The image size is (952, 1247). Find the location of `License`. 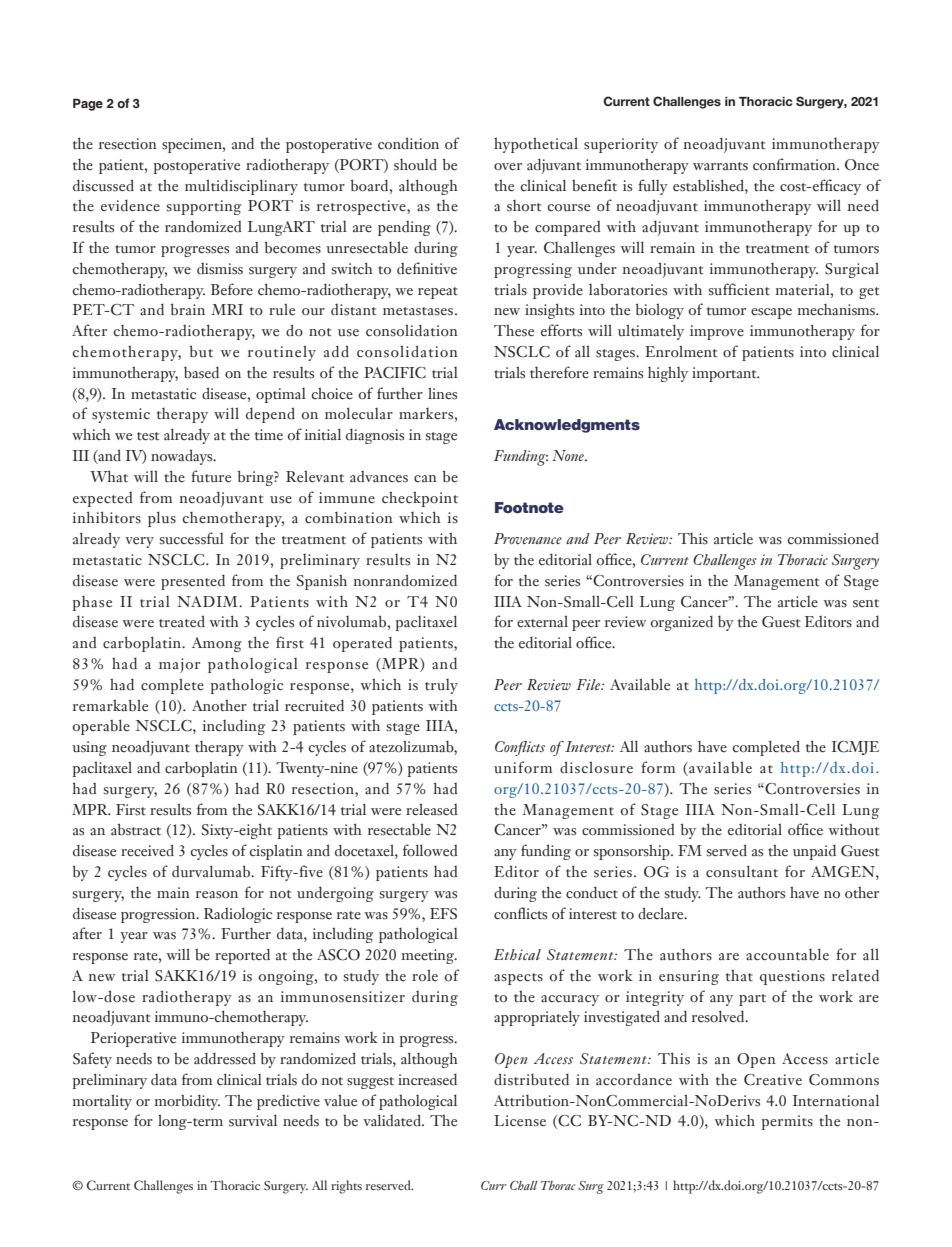

License is located at coordinates (520, 1121).
